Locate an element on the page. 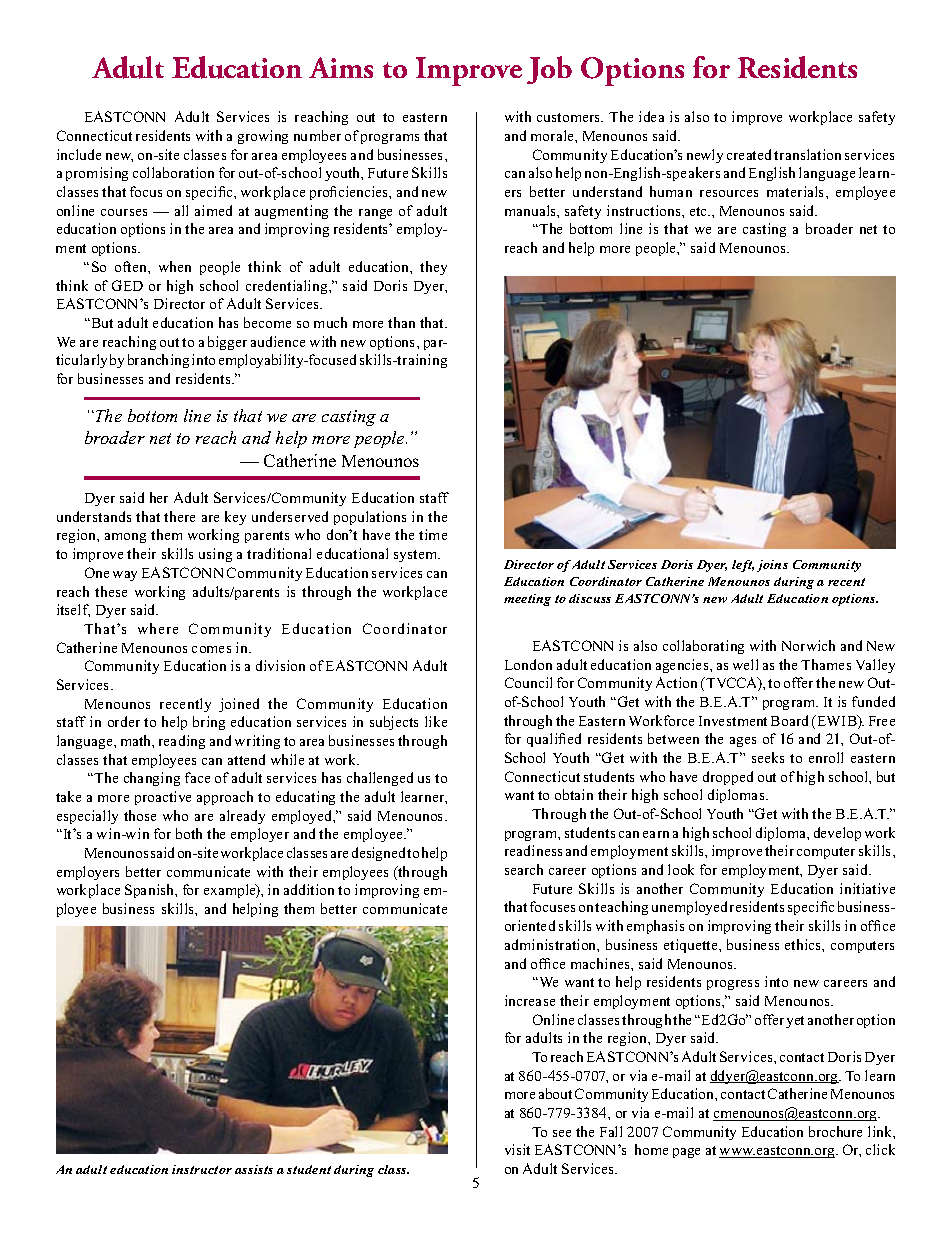  instructor is located at coordinates (202, 1169).
